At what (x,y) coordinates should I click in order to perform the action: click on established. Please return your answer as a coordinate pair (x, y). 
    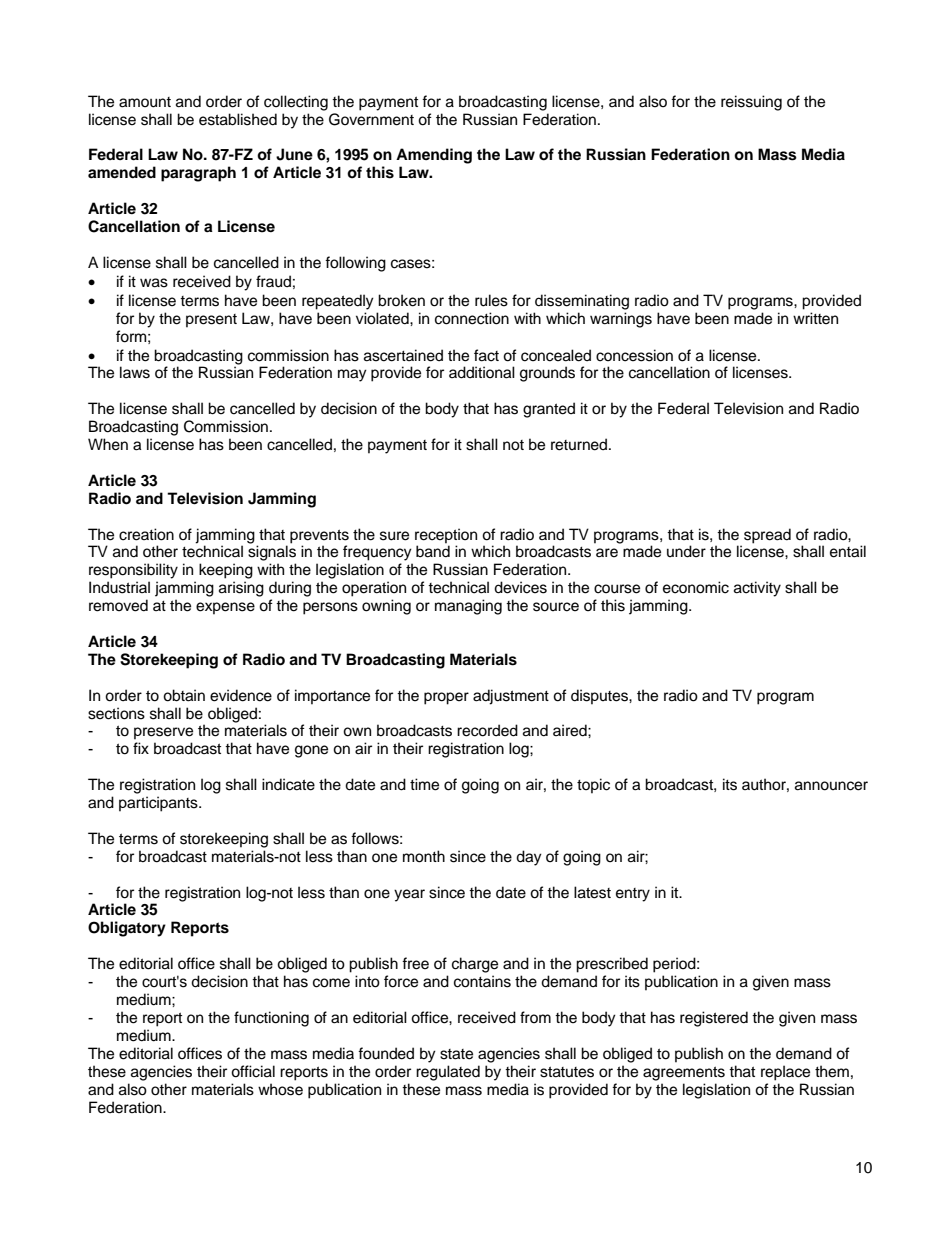
    Looking at the image, I should click on (238, 119).
